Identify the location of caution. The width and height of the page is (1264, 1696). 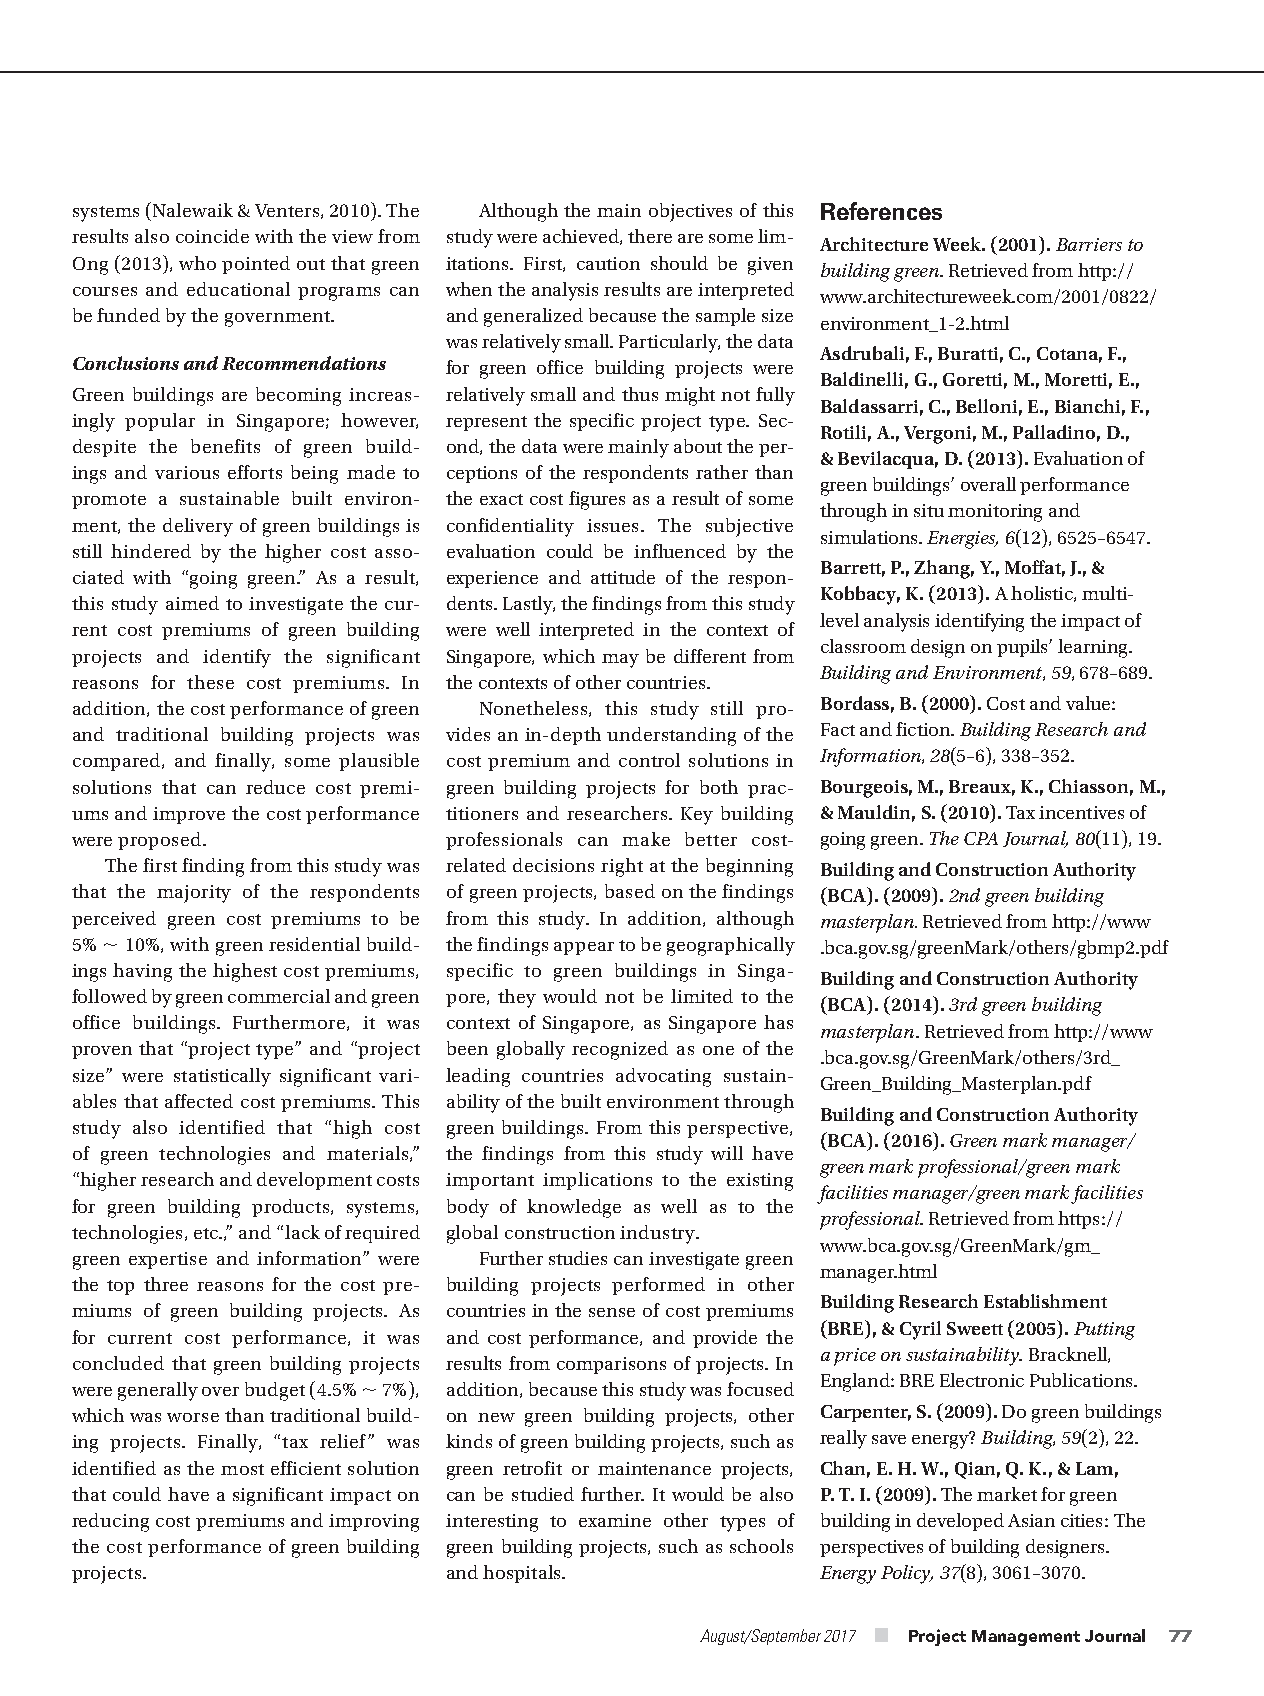
(608, 263).
